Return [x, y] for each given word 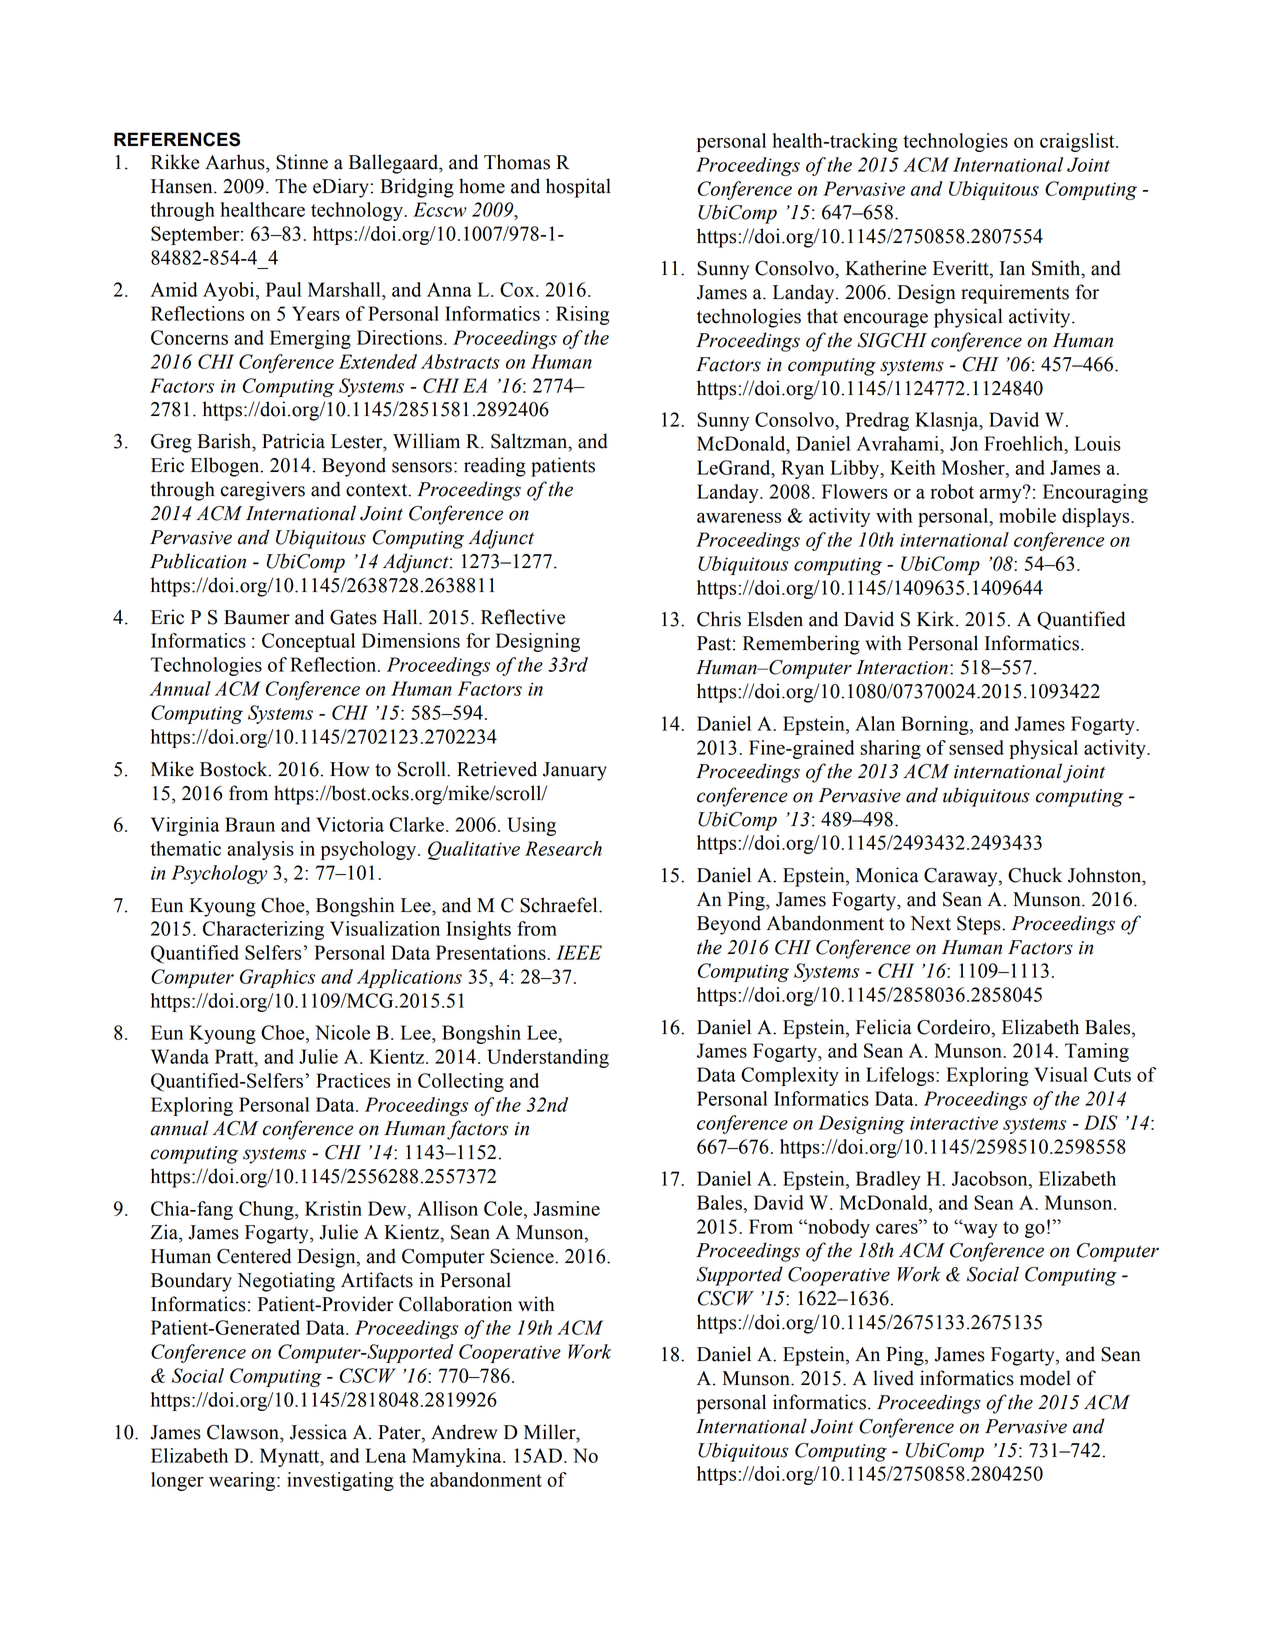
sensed [976, 747]
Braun [250, 824]
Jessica [318, 1432]
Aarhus [236, 162]
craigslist [1078, 142]
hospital [578, 188]
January [575, 771]
